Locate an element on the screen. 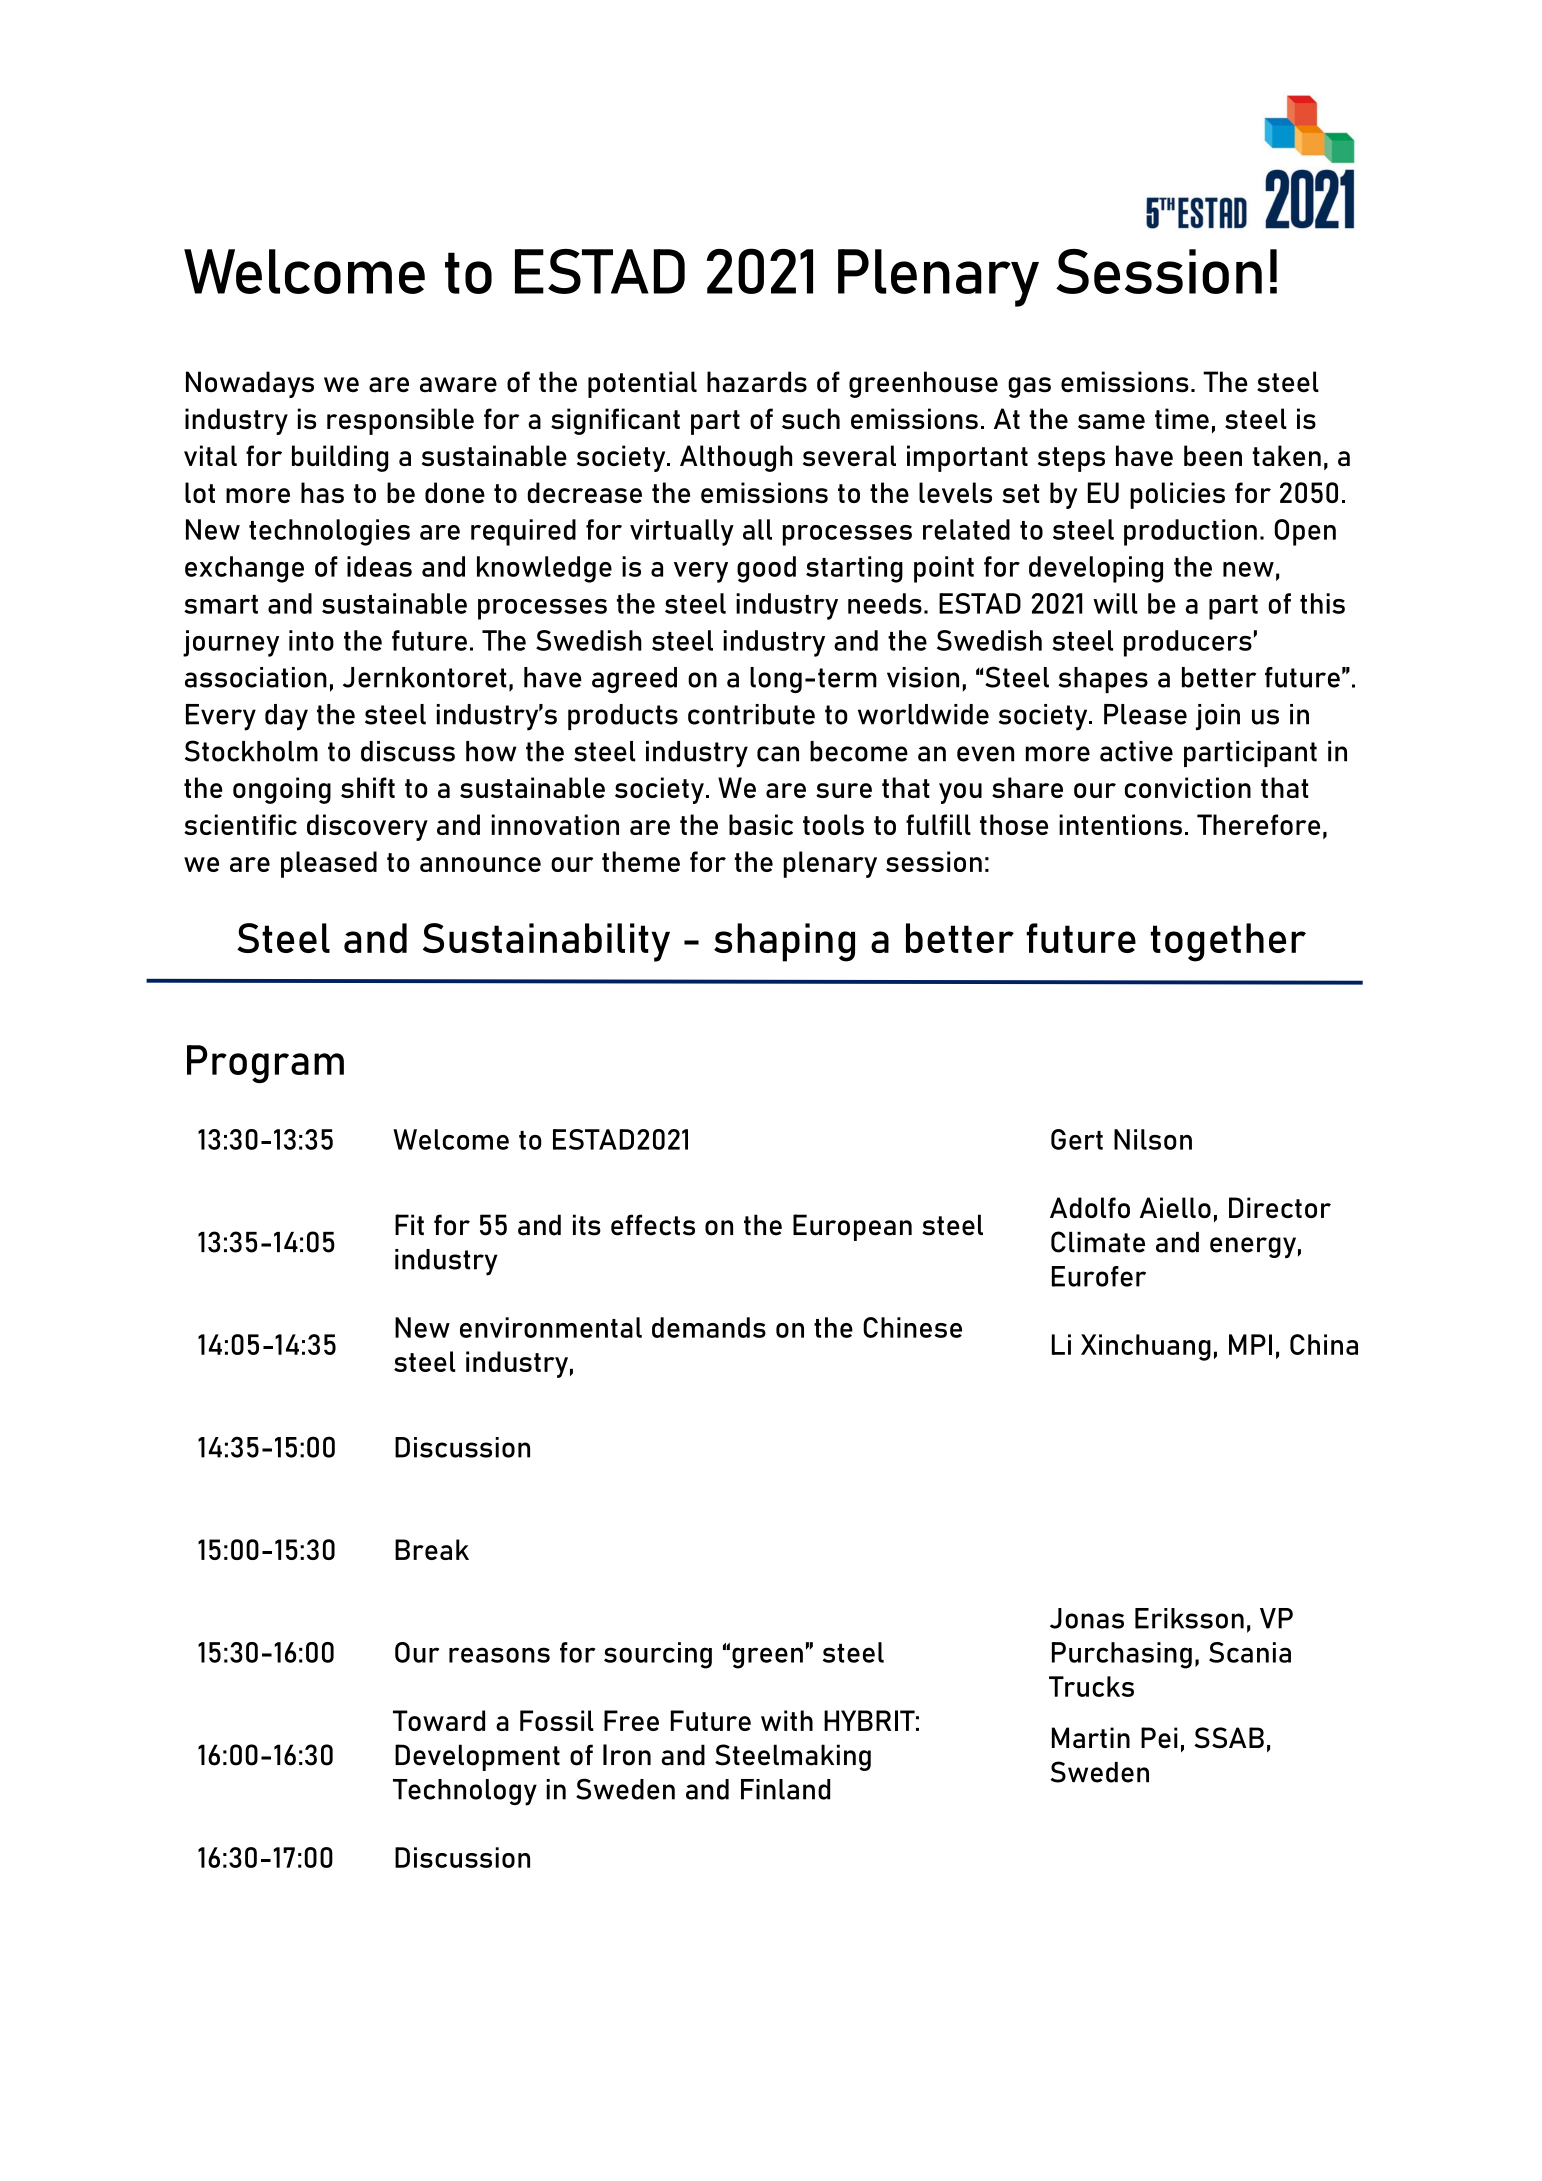 This screenshot has height=2181, width=1542. with is located at coordinates (787, 1720).
